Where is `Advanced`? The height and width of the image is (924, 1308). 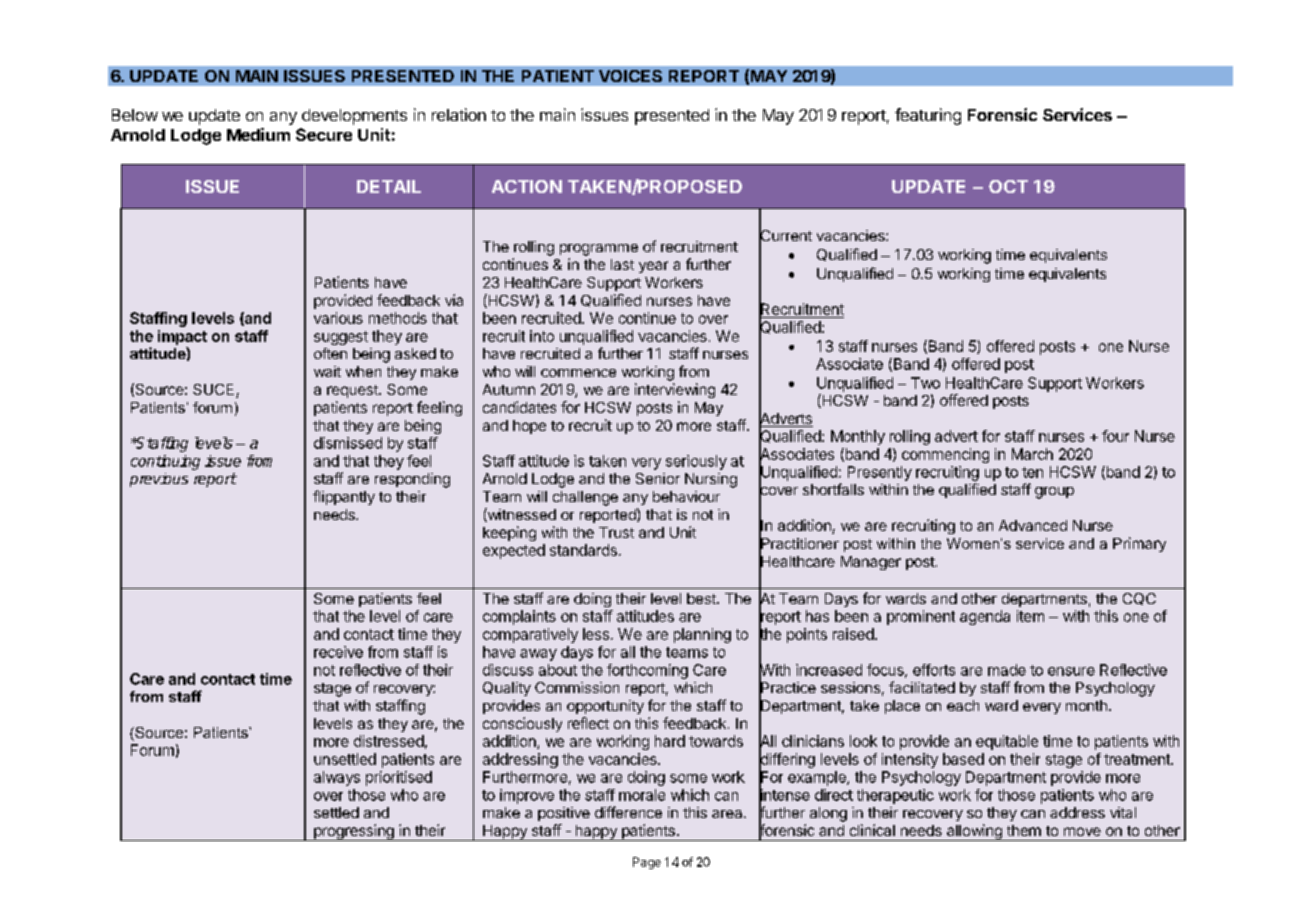 Advanced is located at coordinates (1033, 525).
